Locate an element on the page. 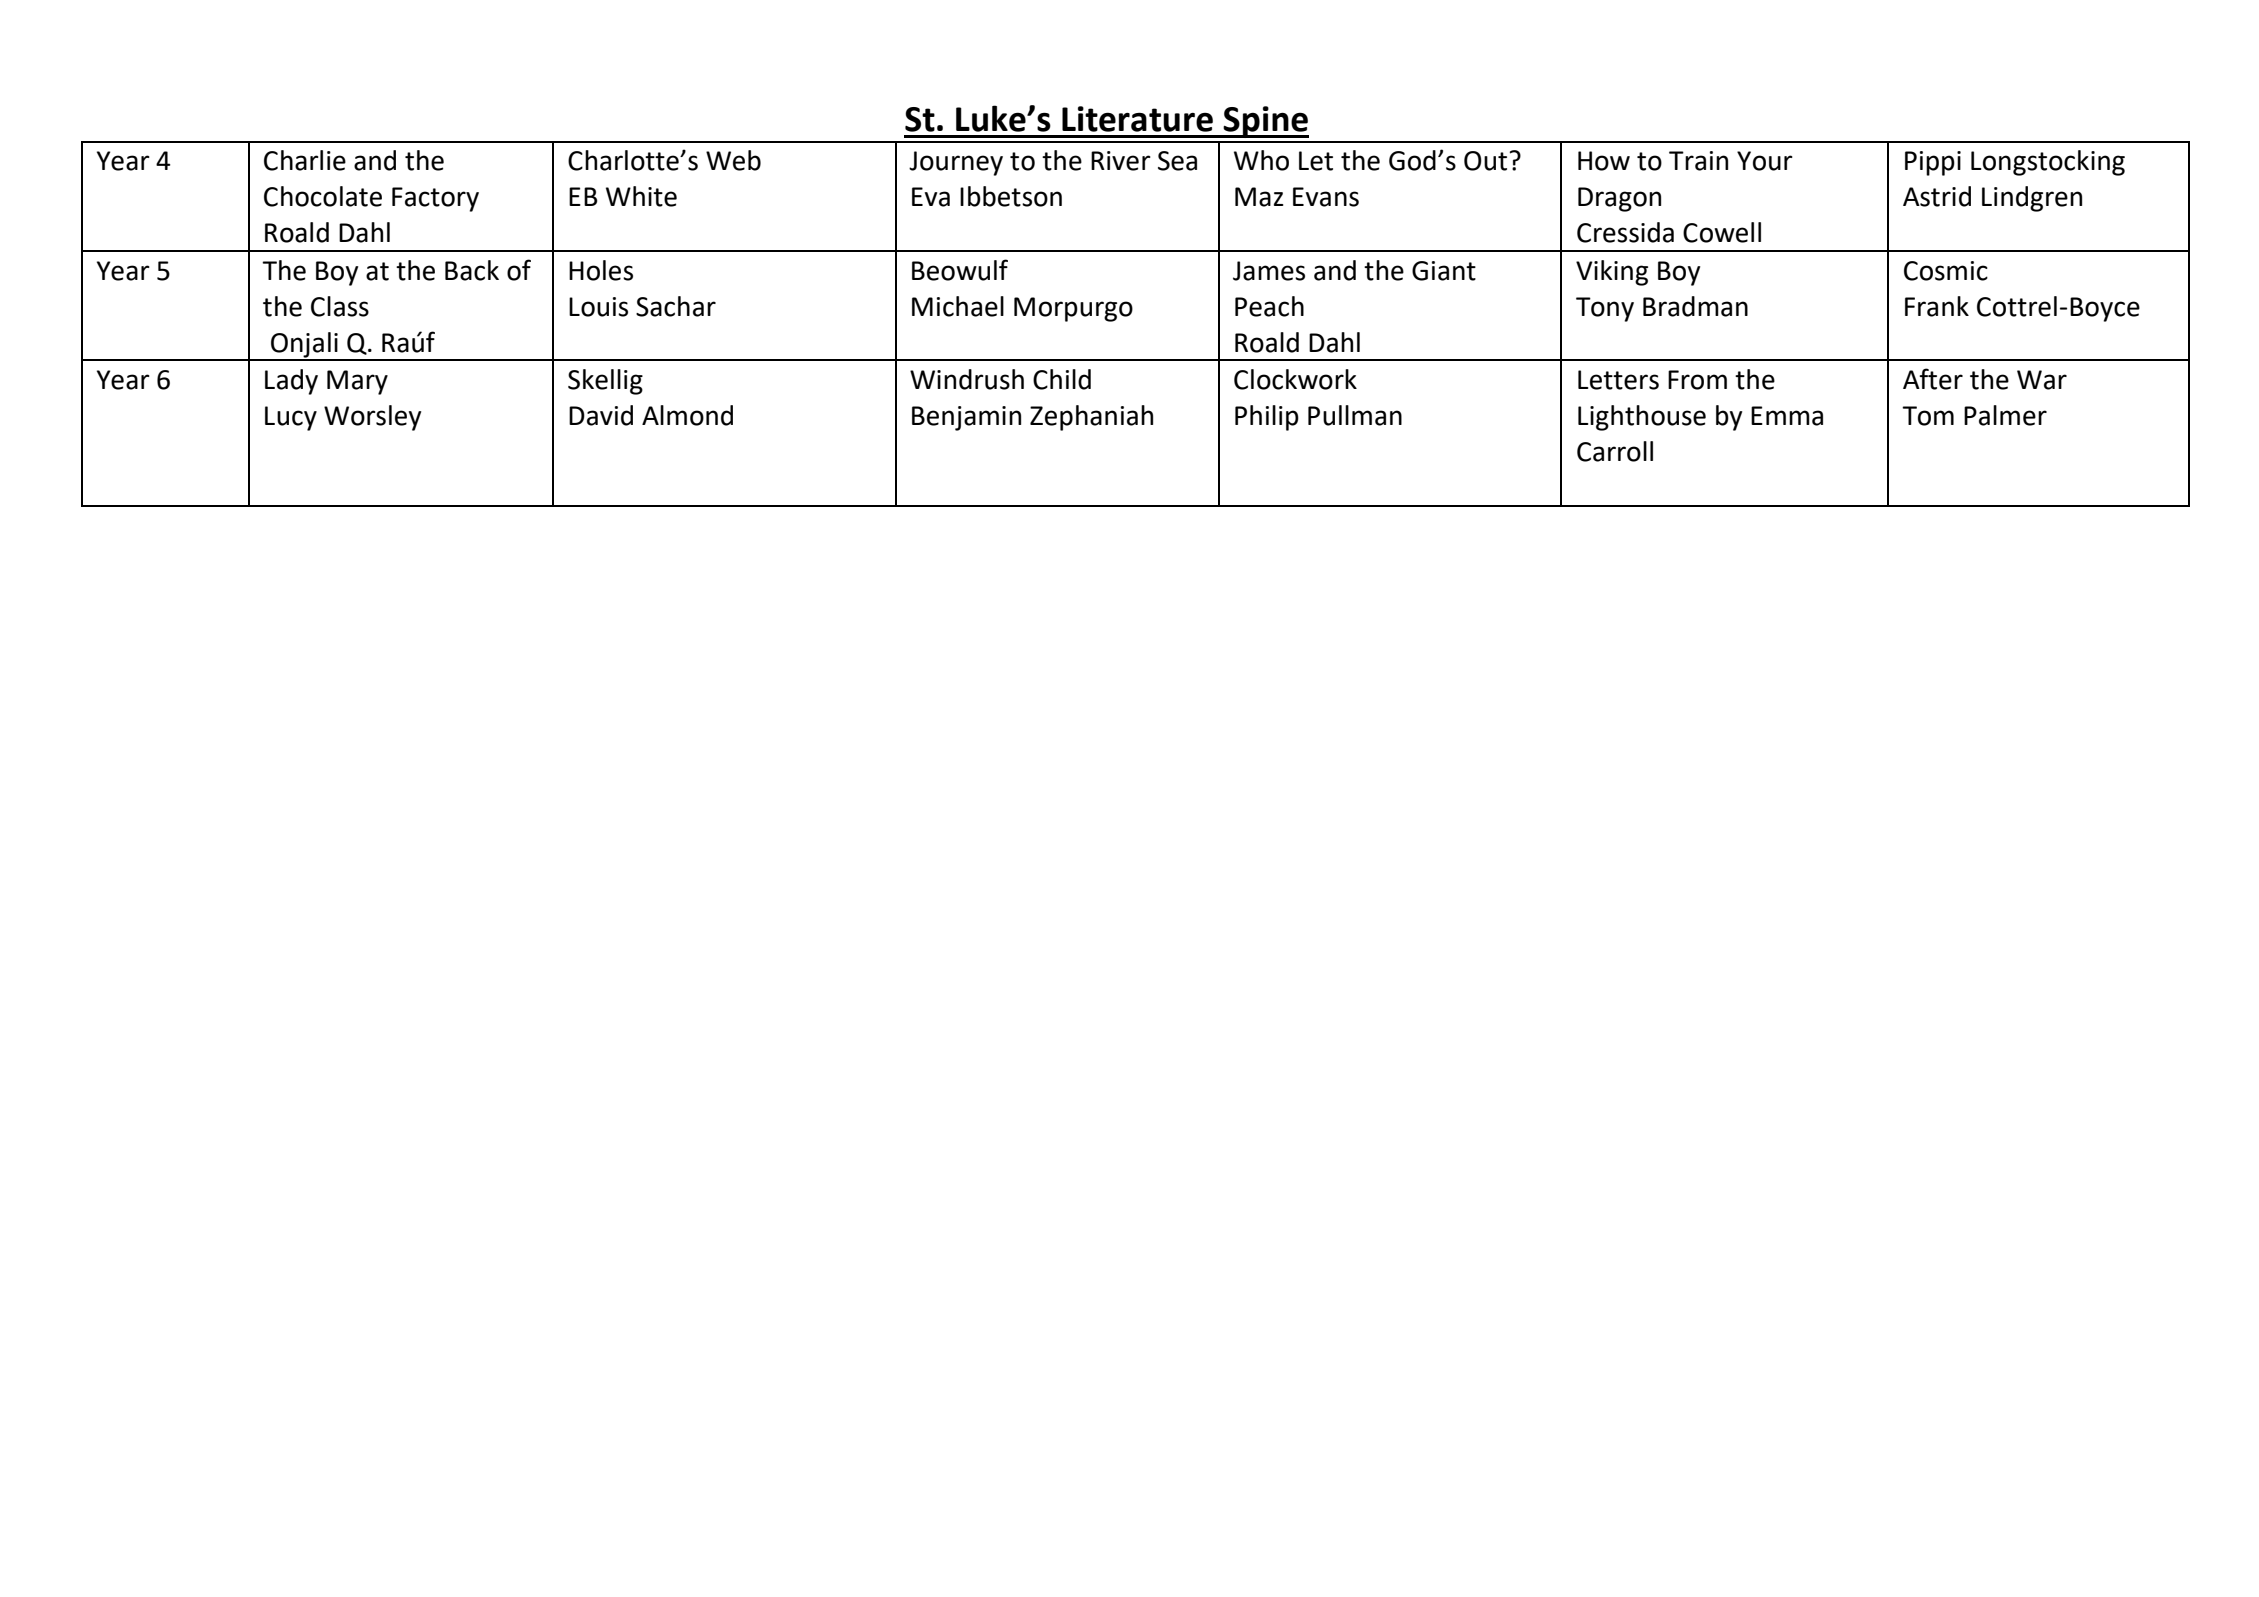 This page has height=1597, width=2259. Literature is located at coordinates (1137, 119).
